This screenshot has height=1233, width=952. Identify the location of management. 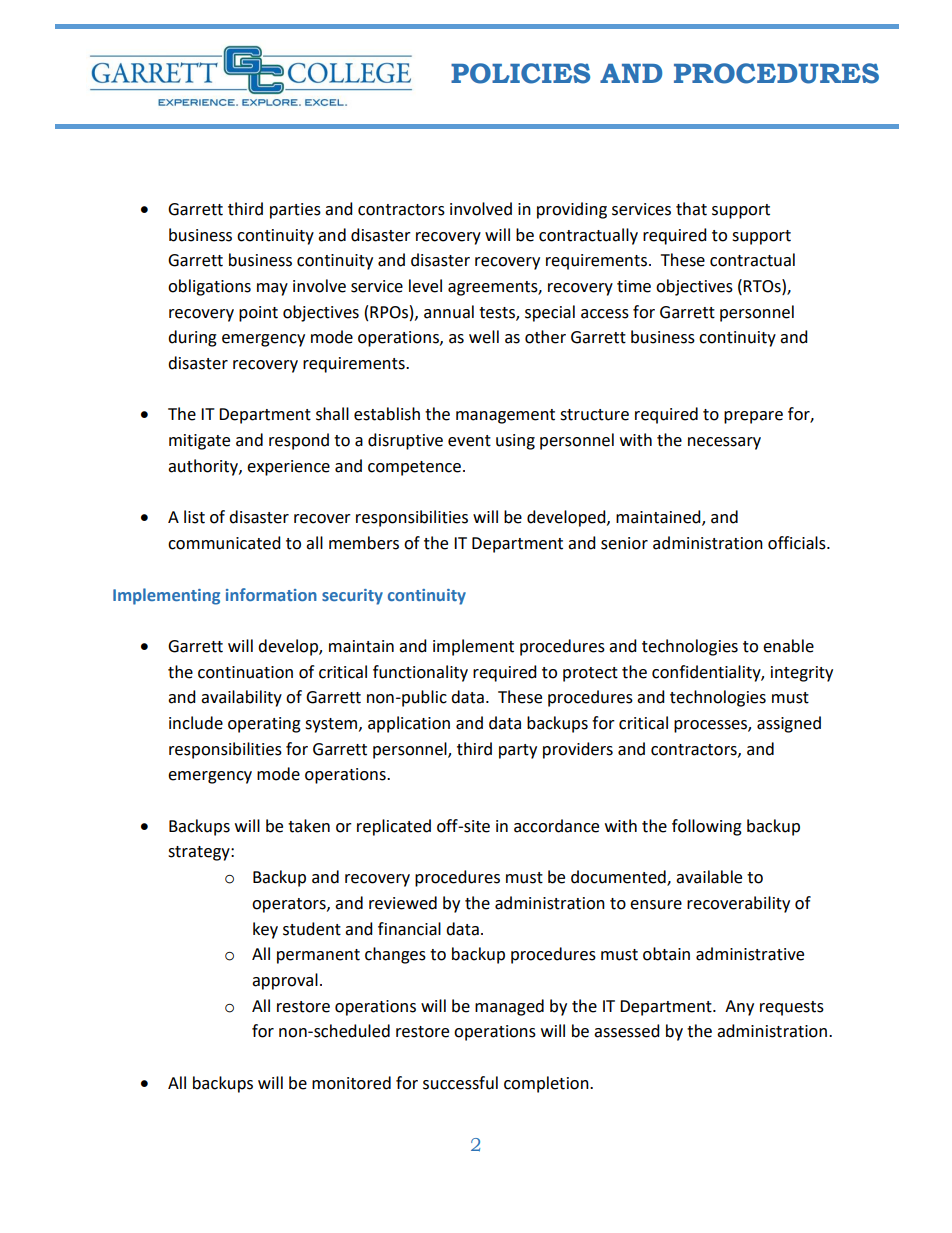
(505, 416).
